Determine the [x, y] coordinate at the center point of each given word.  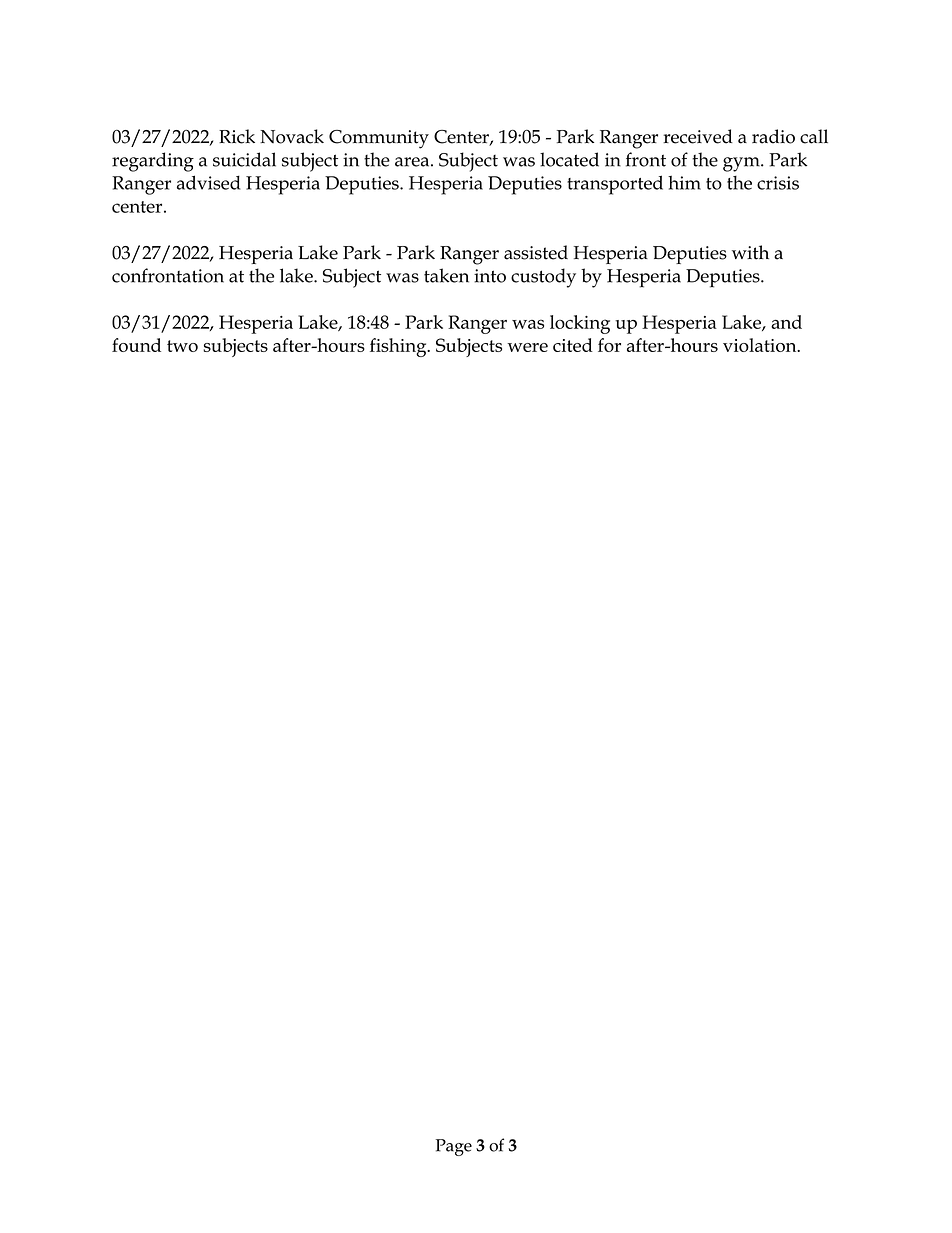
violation [761, 345]
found [136, 345]
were [527, 347]
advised [208, 182]
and [786, 322]
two [182, 346]
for [609, 345]
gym [742, 164]
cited [573, 345]
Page [454, 1147]
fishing [399, 347]
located [569, 159]
